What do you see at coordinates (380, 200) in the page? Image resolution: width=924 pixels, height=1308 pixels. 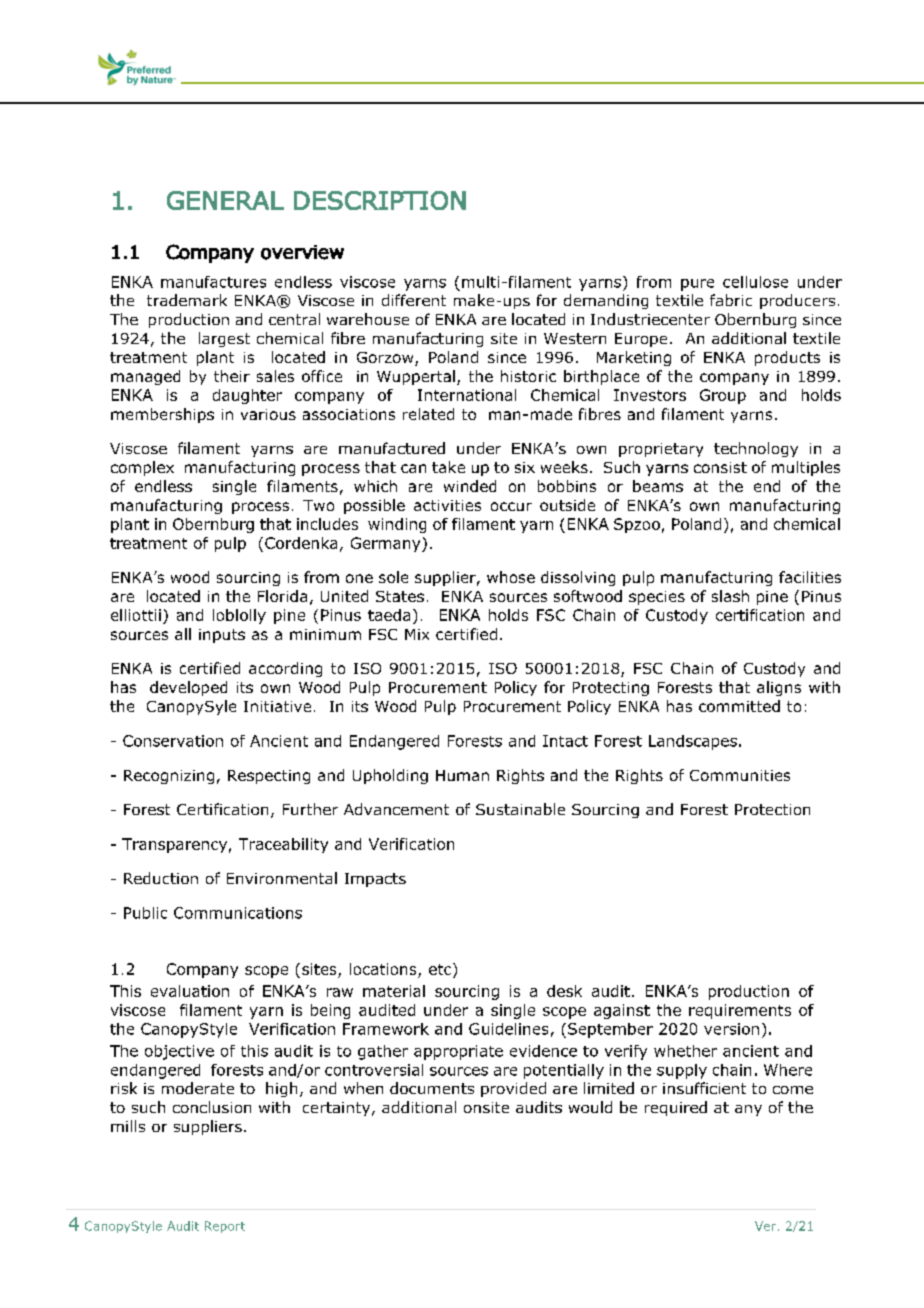 I see `DESCRIPTION` at bounding box center [380, 200].
